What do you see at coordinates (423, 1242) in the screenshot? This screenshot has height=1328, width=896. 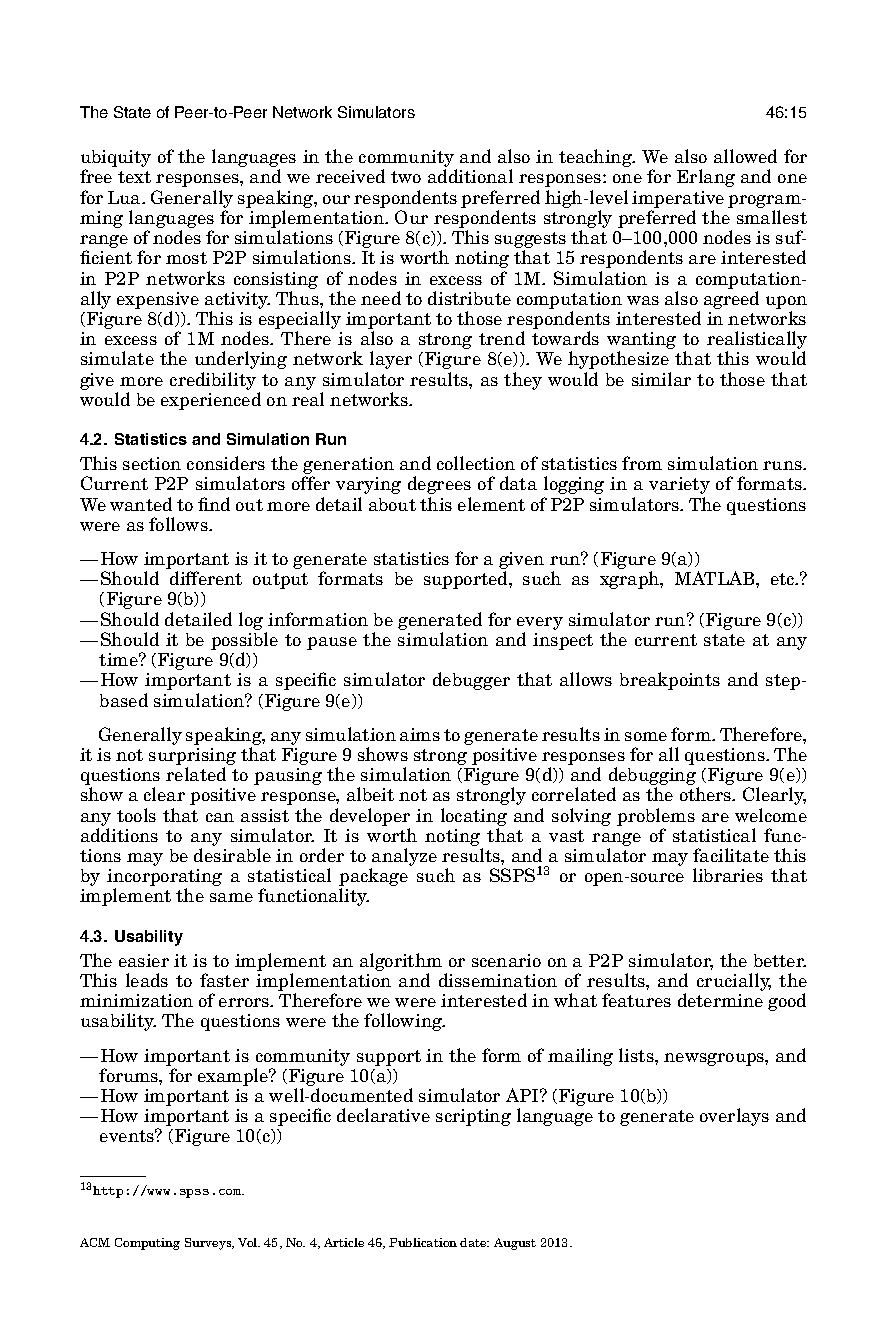 I see `Publication` at bounding box center [423, 1242].
